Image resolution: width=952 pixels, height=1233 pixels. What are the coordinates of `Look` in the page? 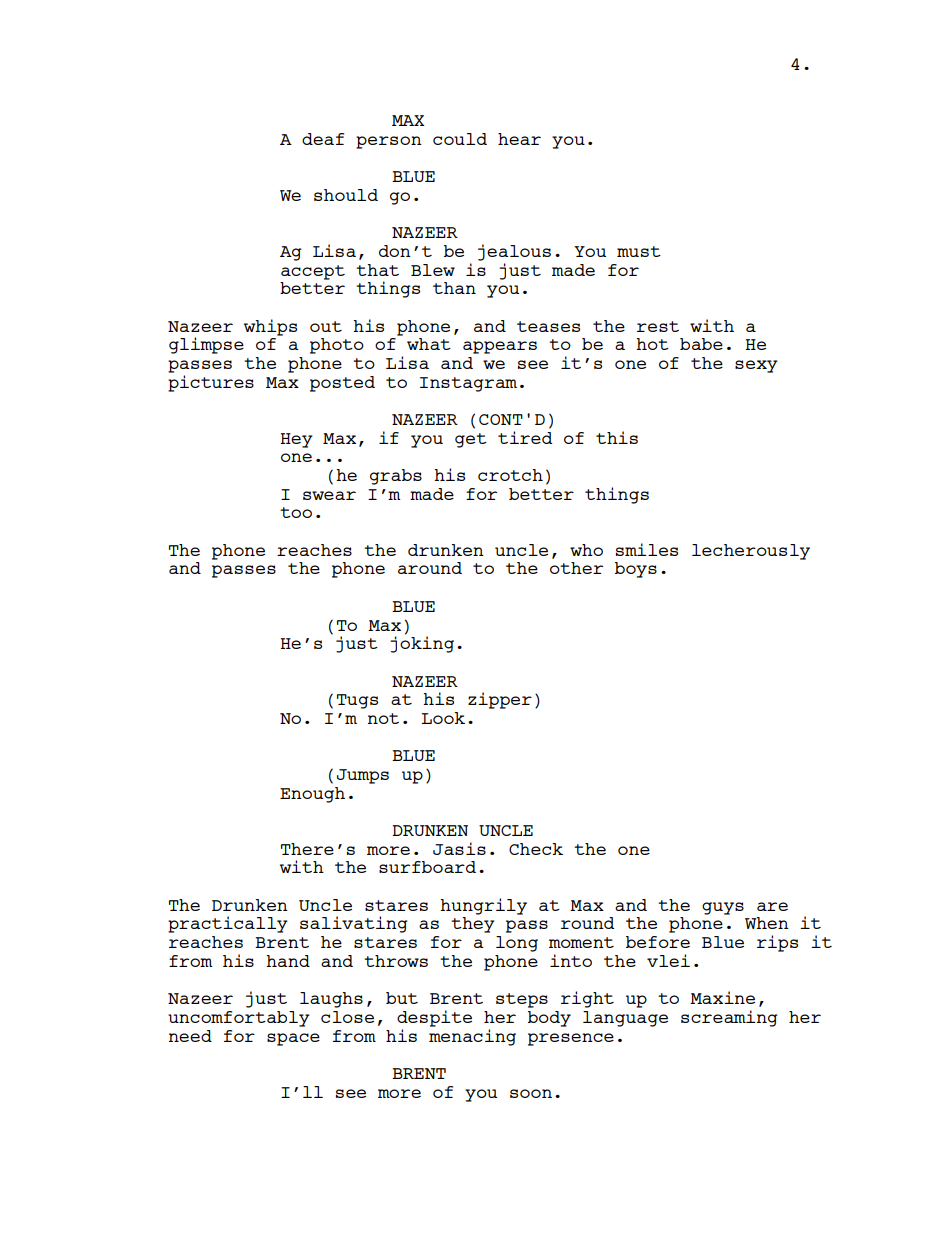 It's located at (443, 718).
